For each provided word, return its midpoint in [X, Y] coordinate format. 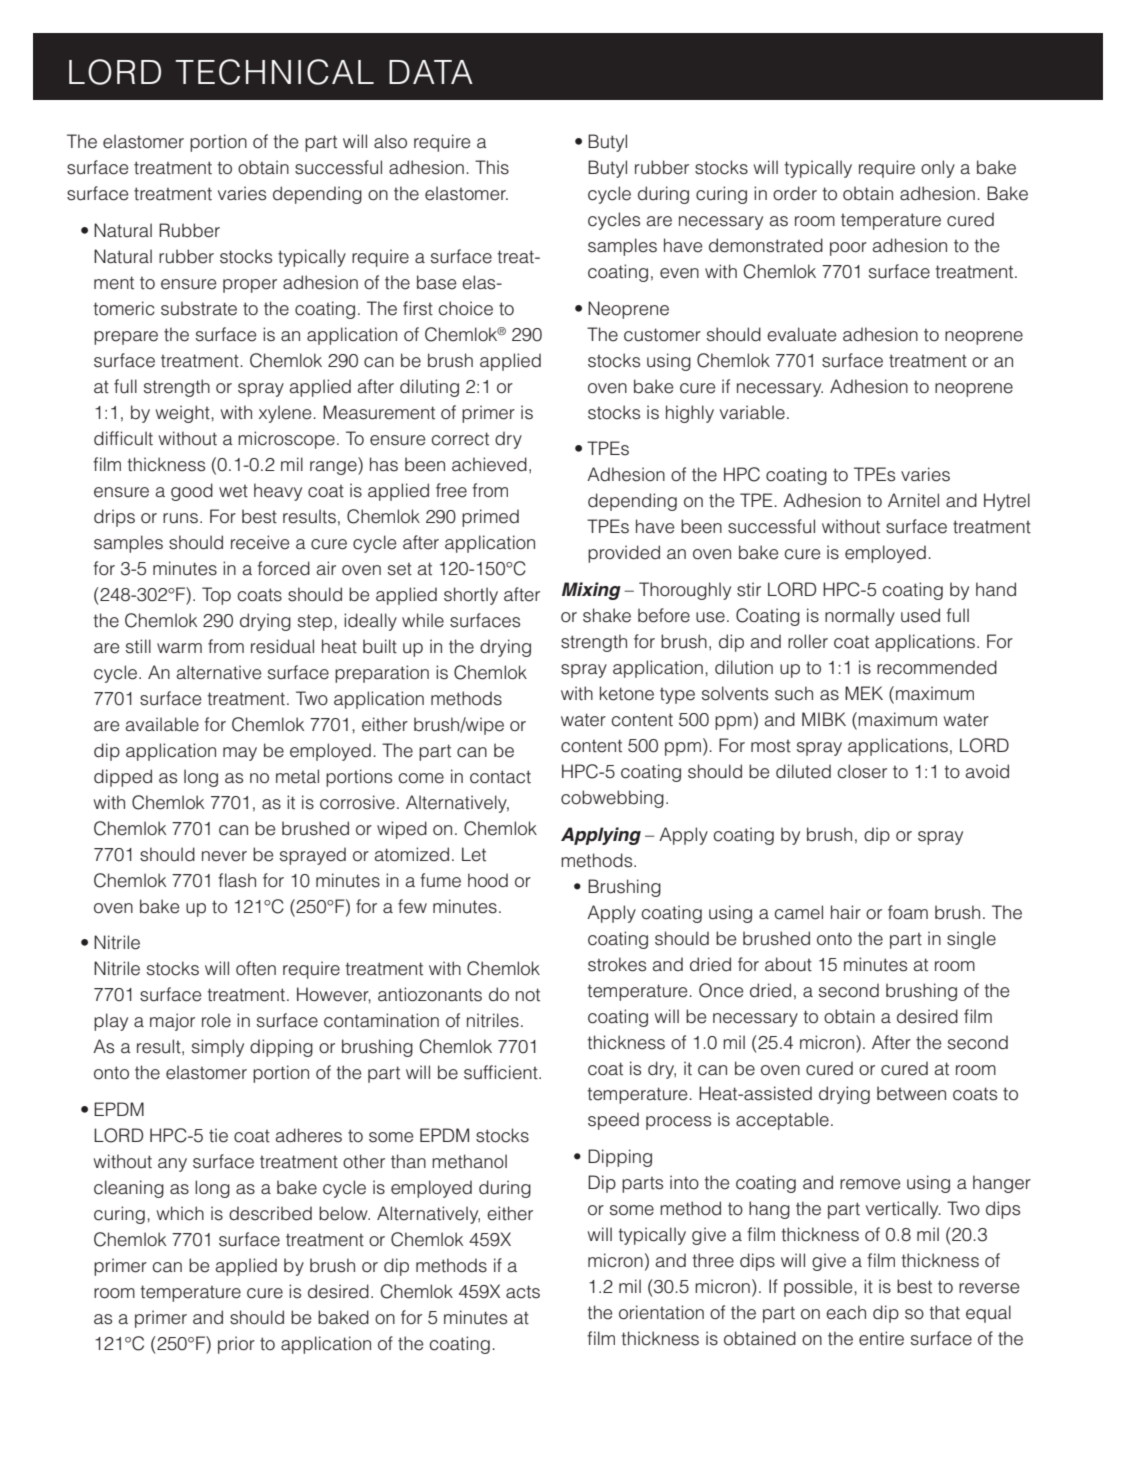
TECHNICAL [274, 72]
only [938, 169]
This [492, 167]
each [846, 1312]
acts [523, 1292]
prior [236, 1345]
